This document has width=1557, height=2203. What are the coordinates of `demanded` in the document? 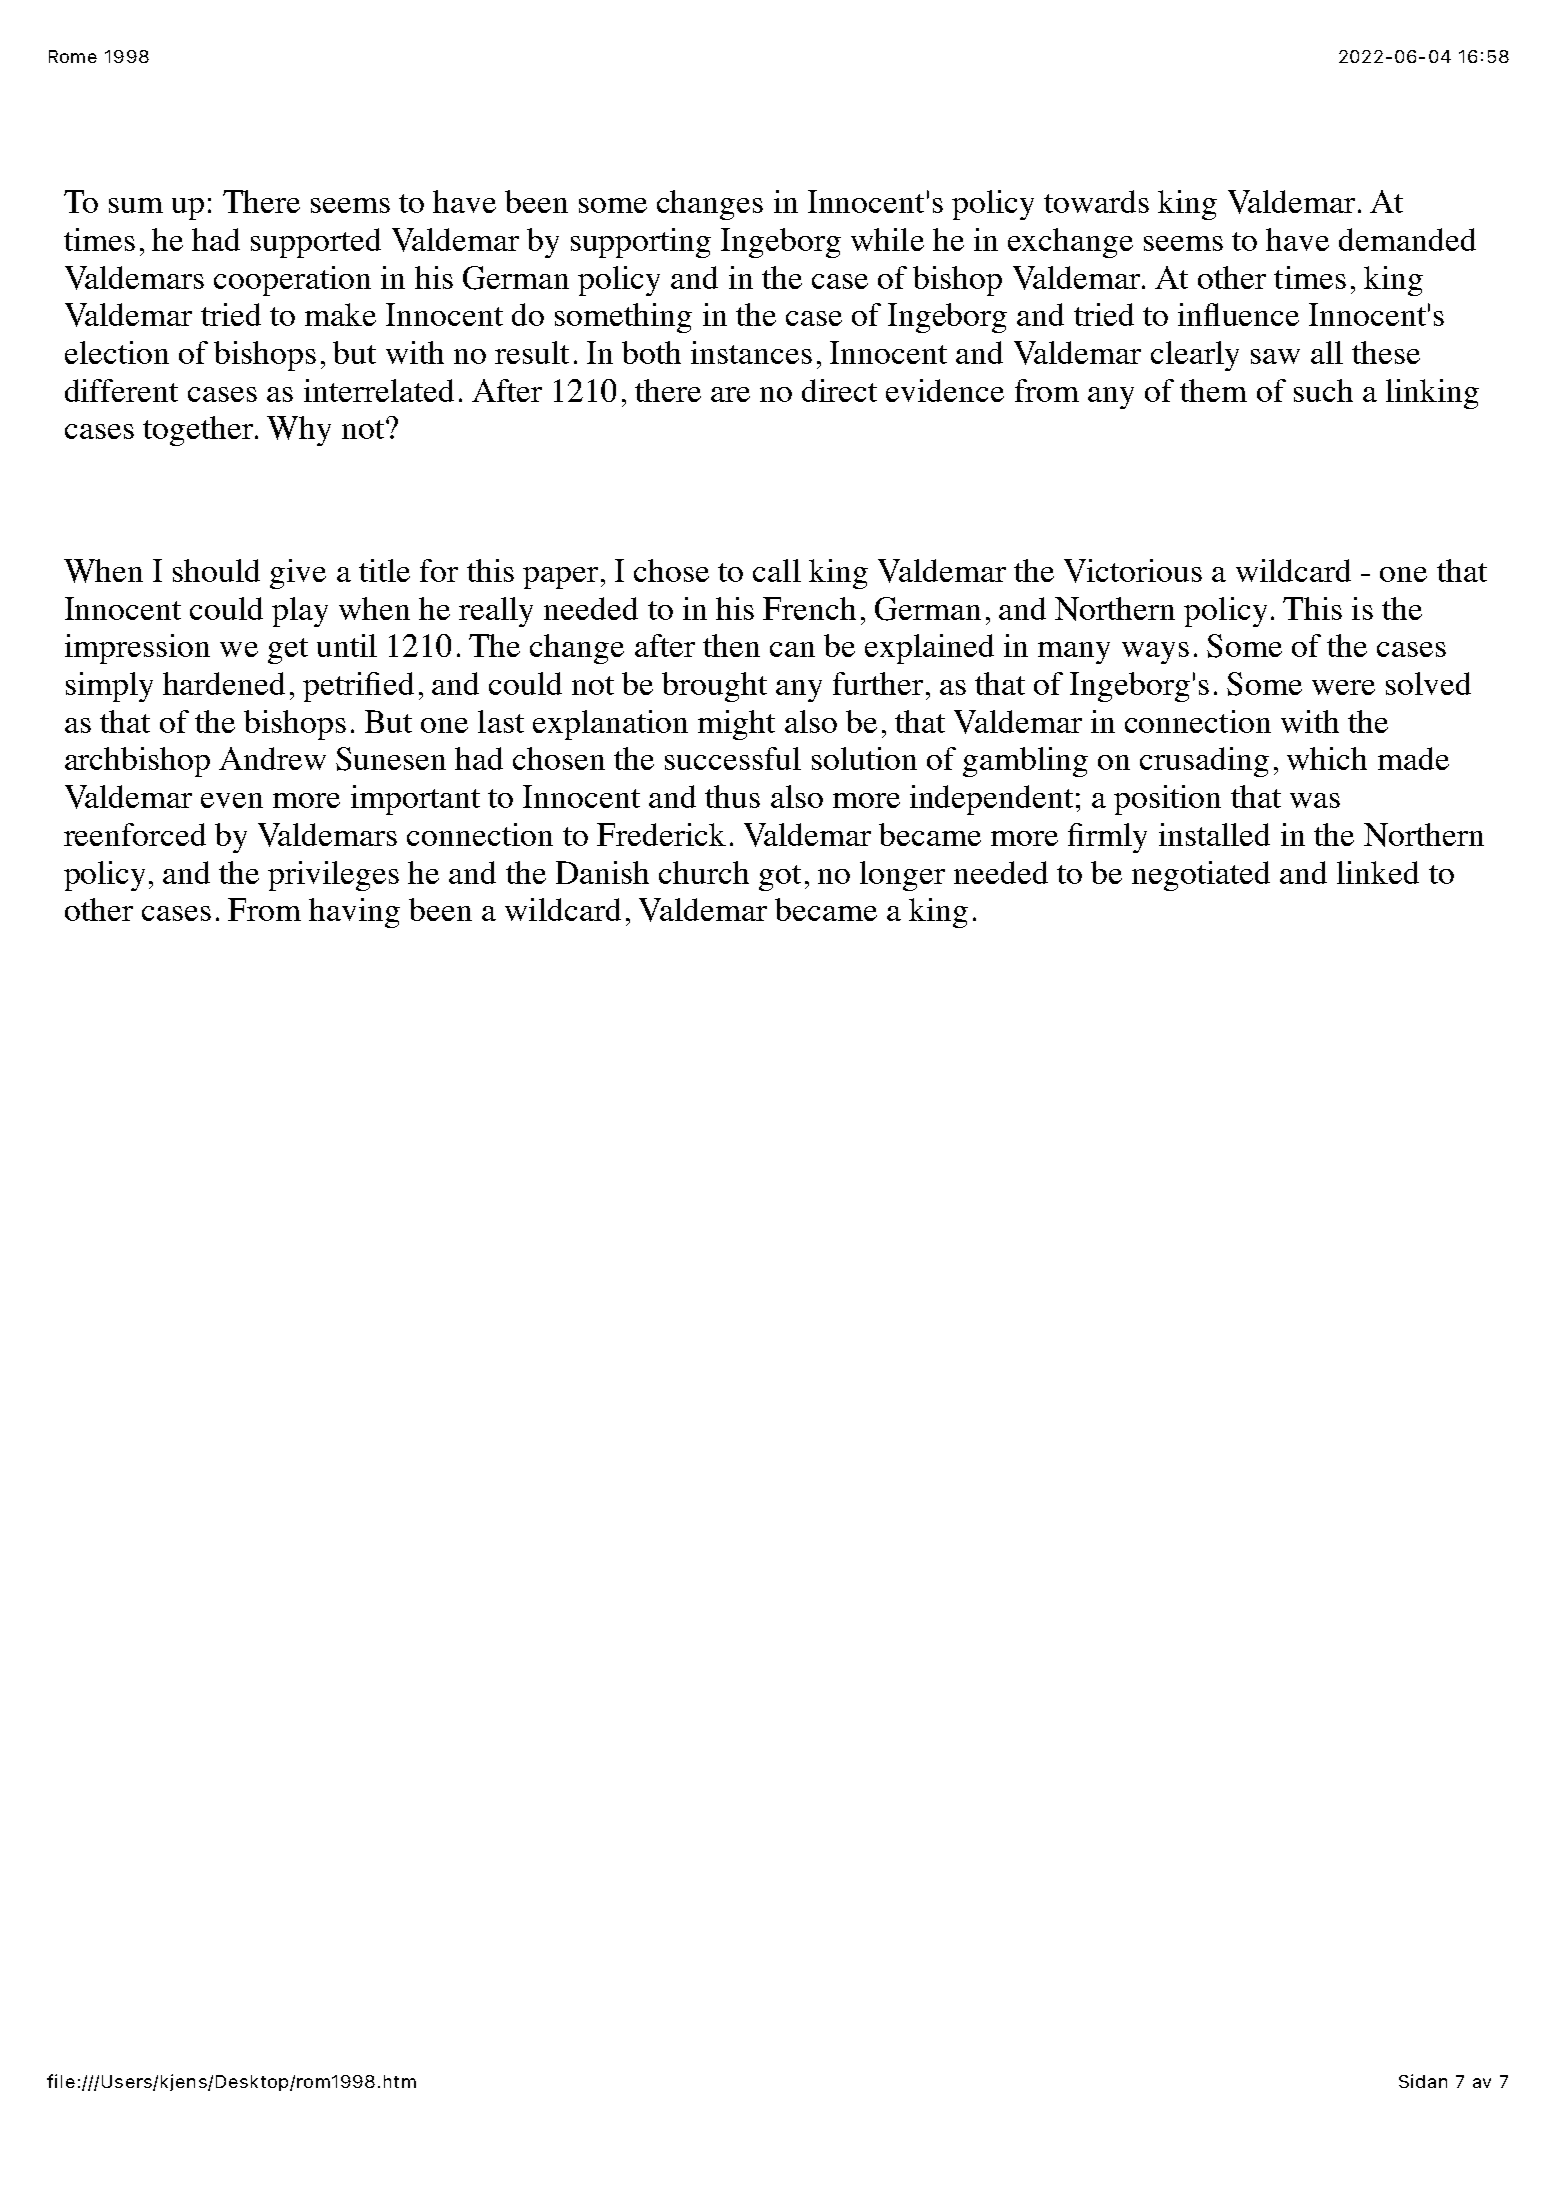 It's located at (1407, 239).
